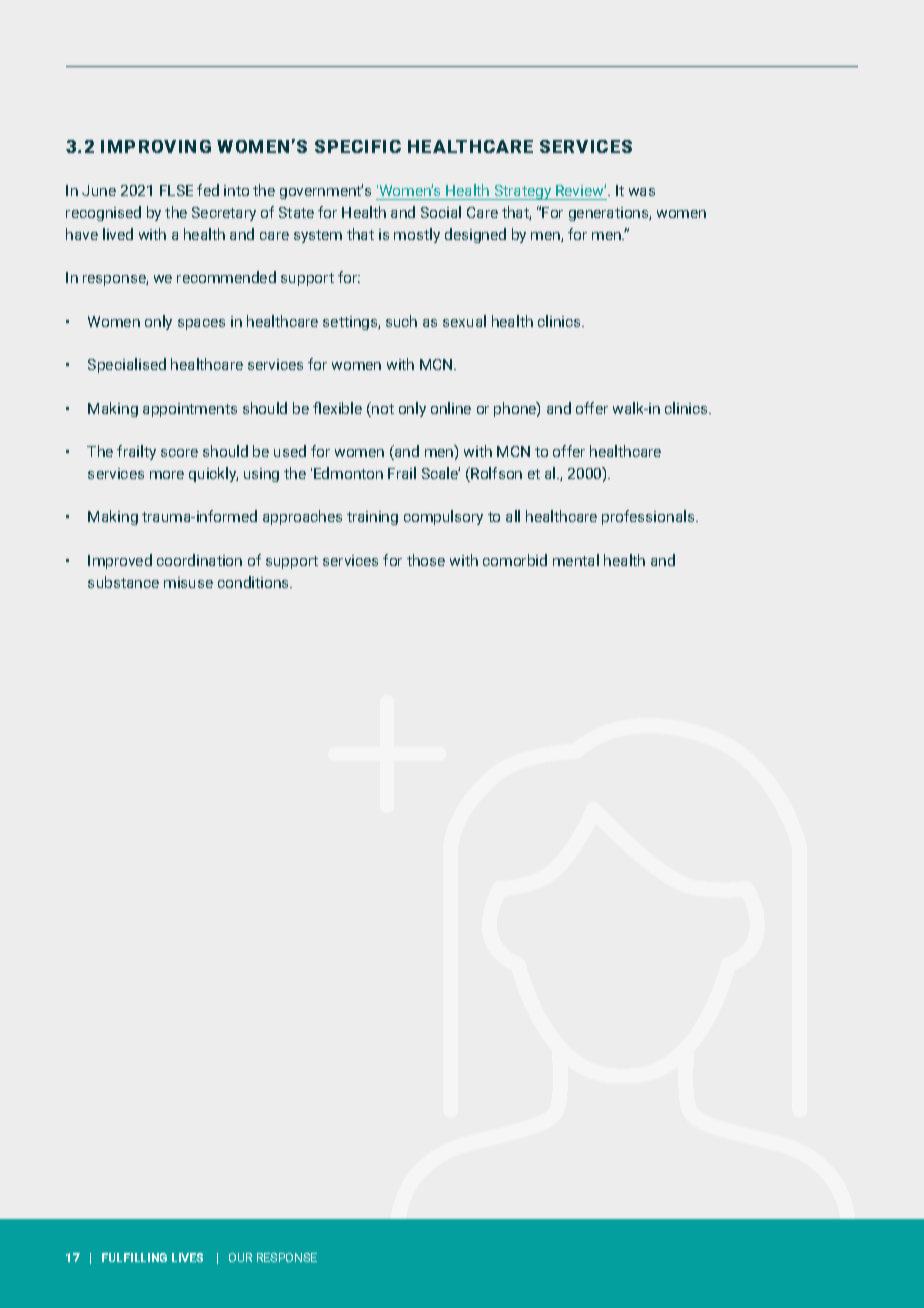 Image resolution: width=924 pixels, height=1308 pixels. What do you see at coordinates (426, 560) in the image?
I see `those` at bounding box center [426, 560].
